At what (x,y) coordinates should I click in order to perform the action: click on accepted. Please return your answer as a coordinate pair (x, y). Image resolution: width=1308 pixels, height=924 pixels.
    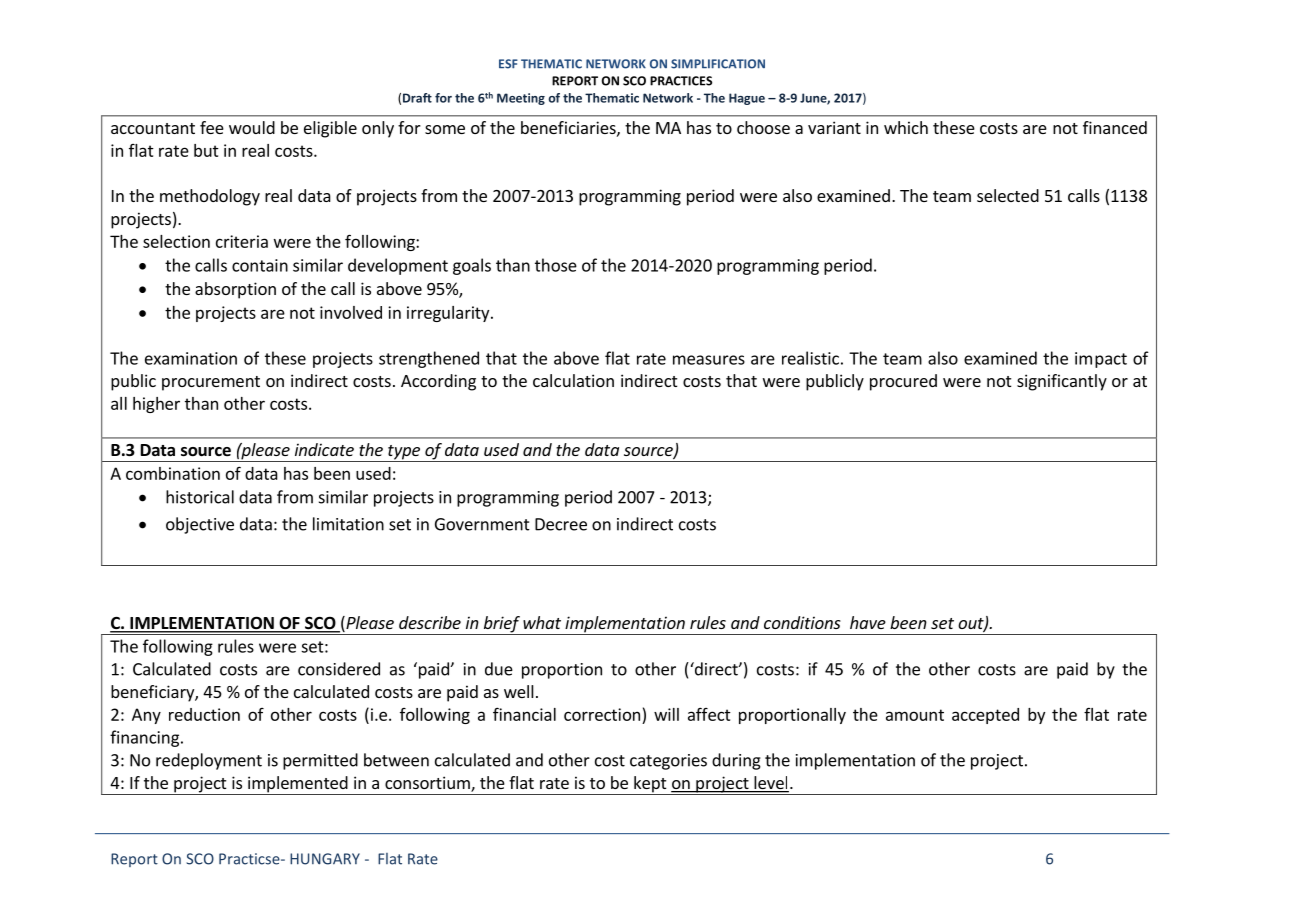
    Looking at the image, I should click on (985, 716).
